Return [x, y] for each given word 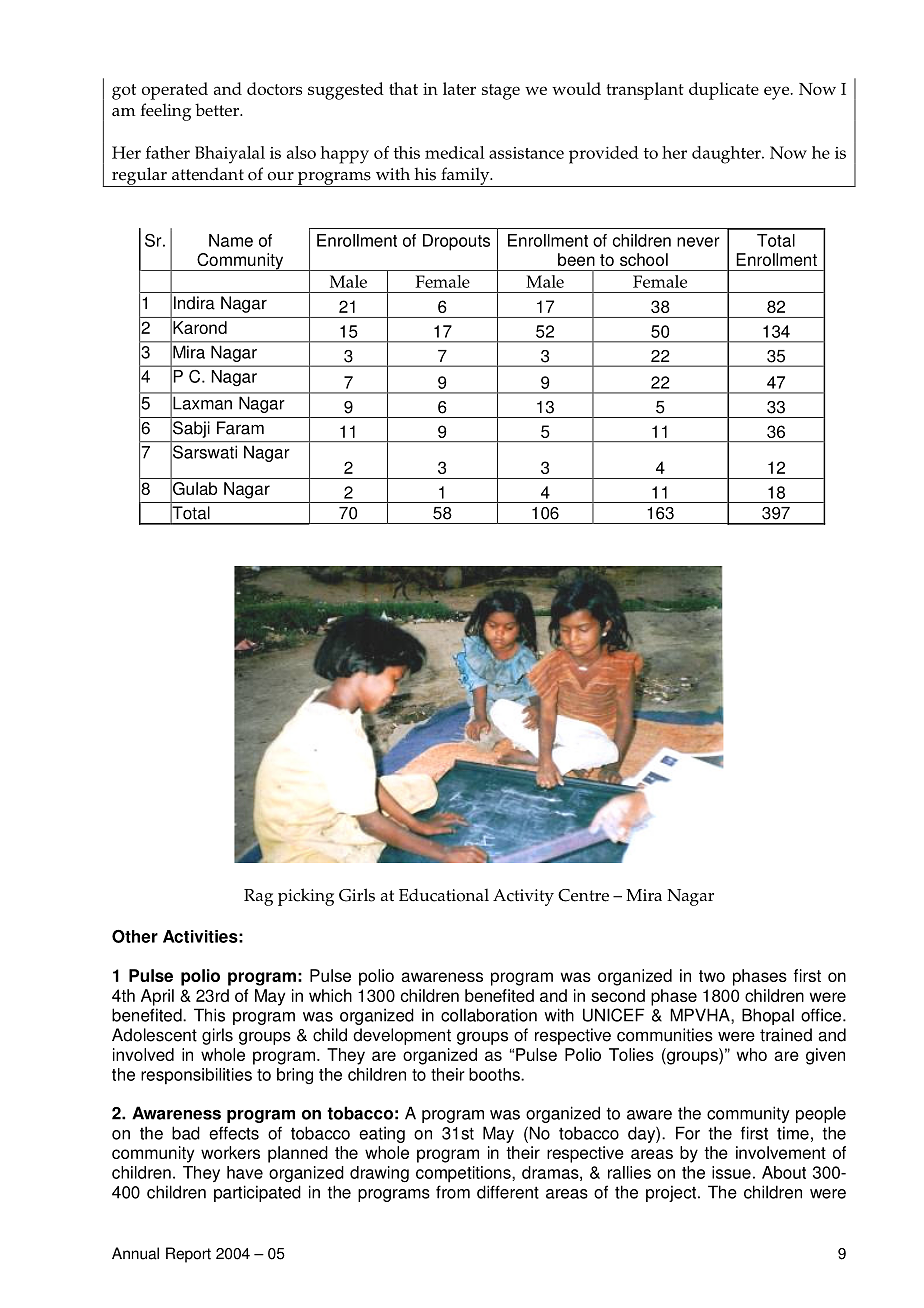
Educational [444, 895]
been [576, 259]
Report [188, 1255]
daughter [727, 155]
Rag [258, 897]
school [644, 259]
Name [231, 240]
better [218, 110]
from [453, 1192]
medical [455, 152]
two [712, 976]
